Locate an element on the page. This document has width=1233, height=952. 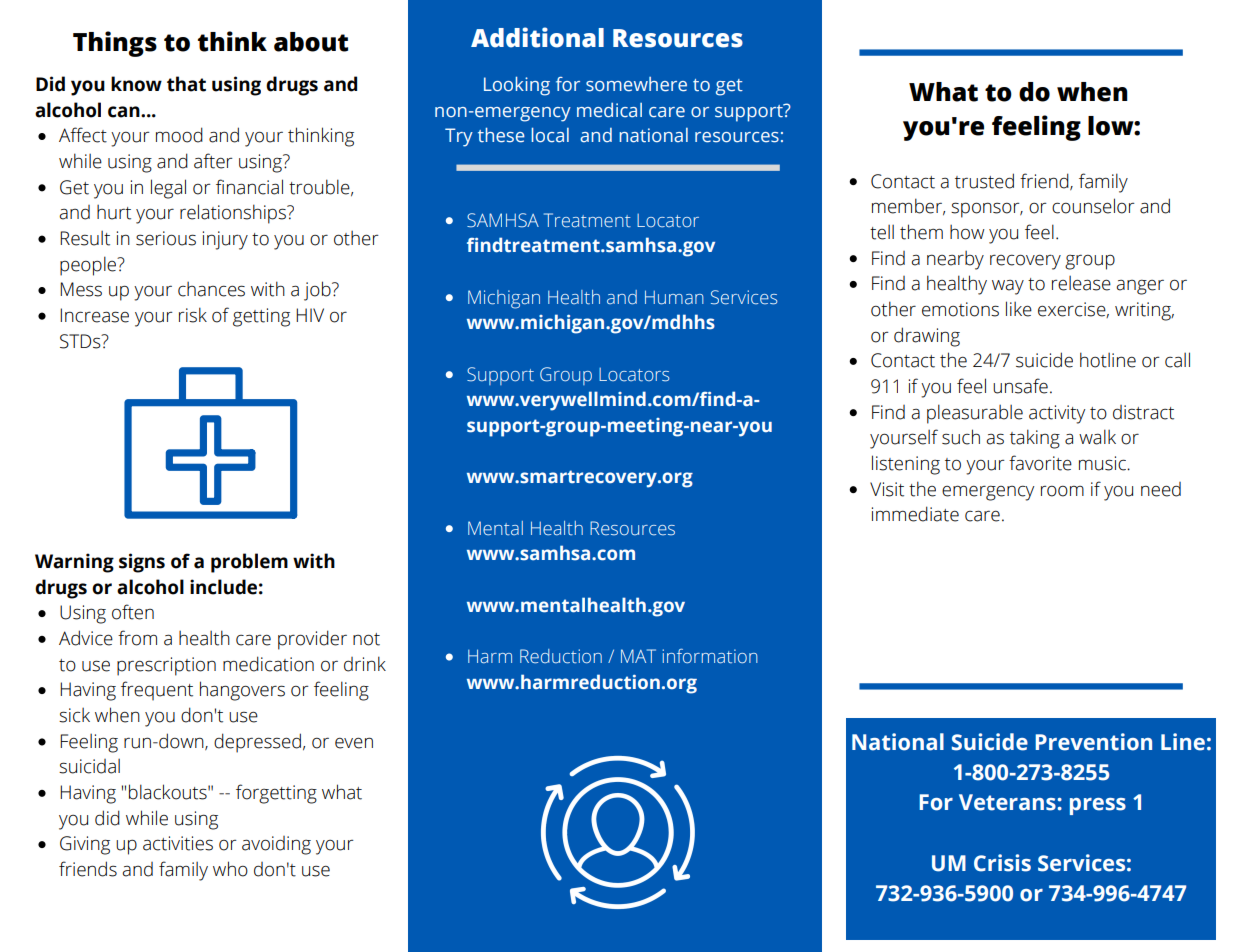
that is located at coordinates (186, 84).
